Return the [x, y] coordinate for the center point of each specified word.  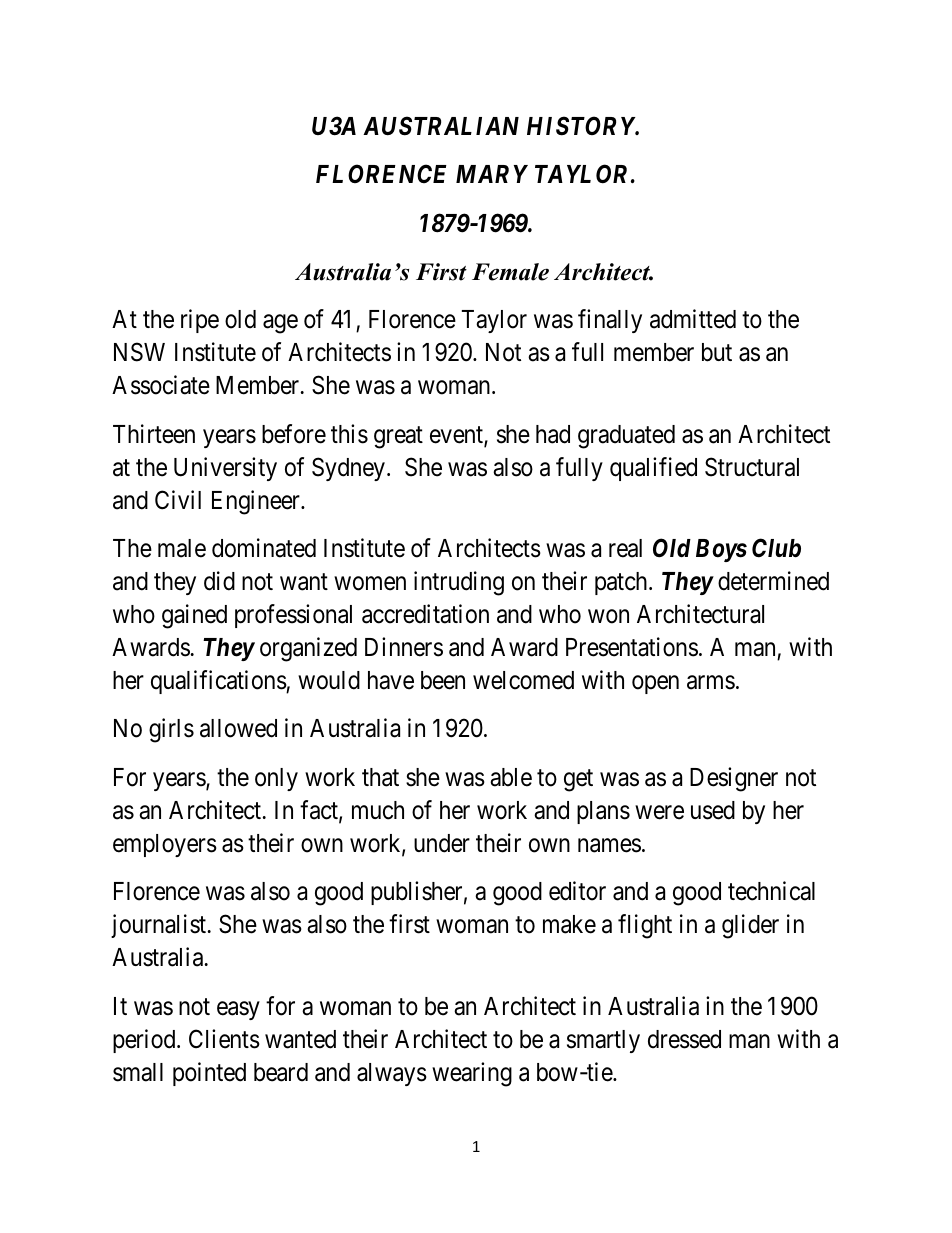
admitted [693, 319]
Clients [224, 1039]
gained [194, 616]
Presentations [632, 647]
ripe [200, 321]
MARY [492, 174]
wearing [472, 1074]
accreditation [425, 614]
